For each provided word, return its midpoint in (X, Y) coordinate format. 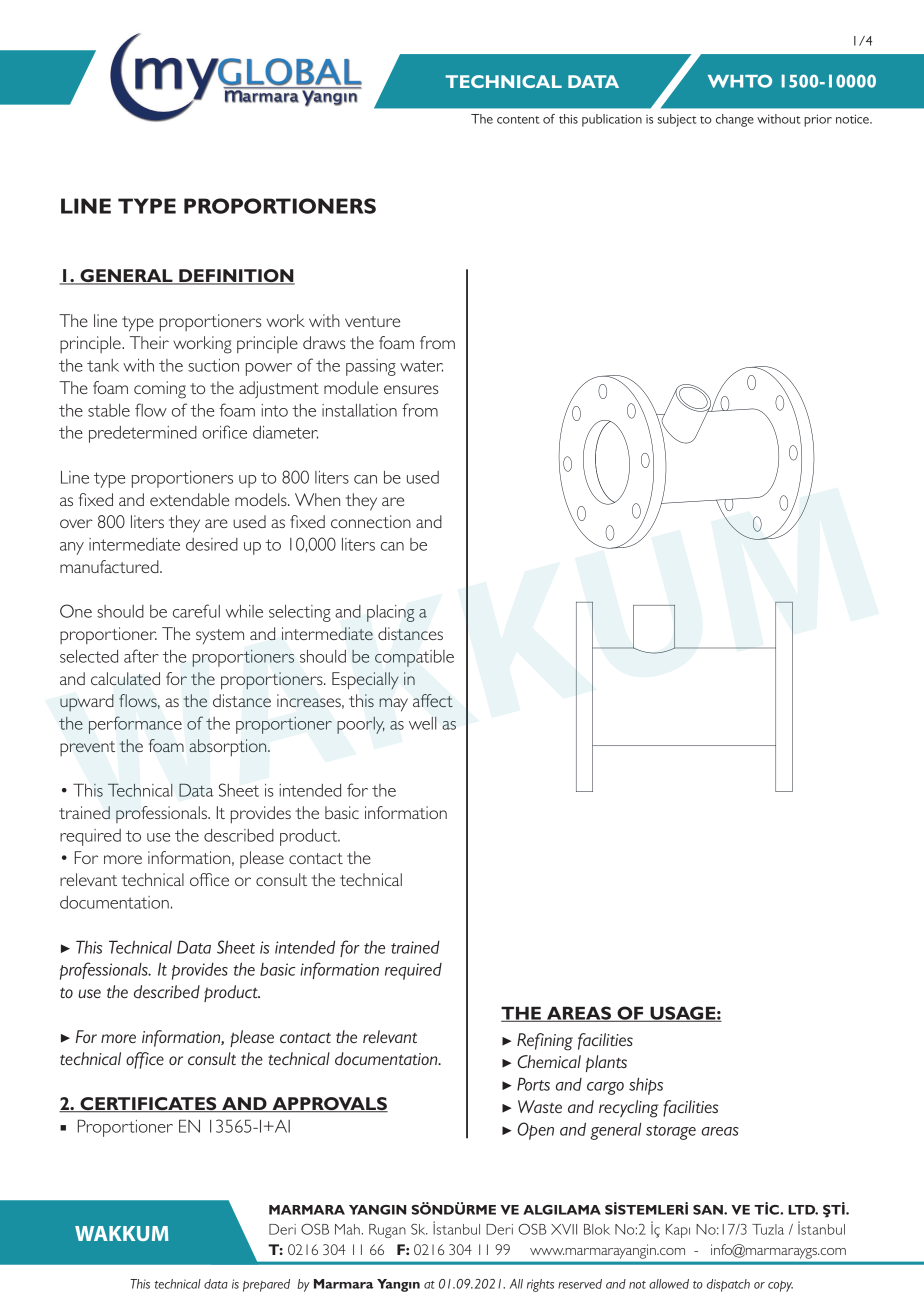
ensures (411, 389)
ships (646, 1086)
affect (433, 700)
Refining (545, 1042)
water (421, 366)
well (423, 723)
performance (135, 725)
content (518, 120)
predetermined (143, 434)
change (735, 120)
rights (540, 1285)
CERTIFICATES (148, 1105)
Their (149, 342)
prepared (266, 1285)
